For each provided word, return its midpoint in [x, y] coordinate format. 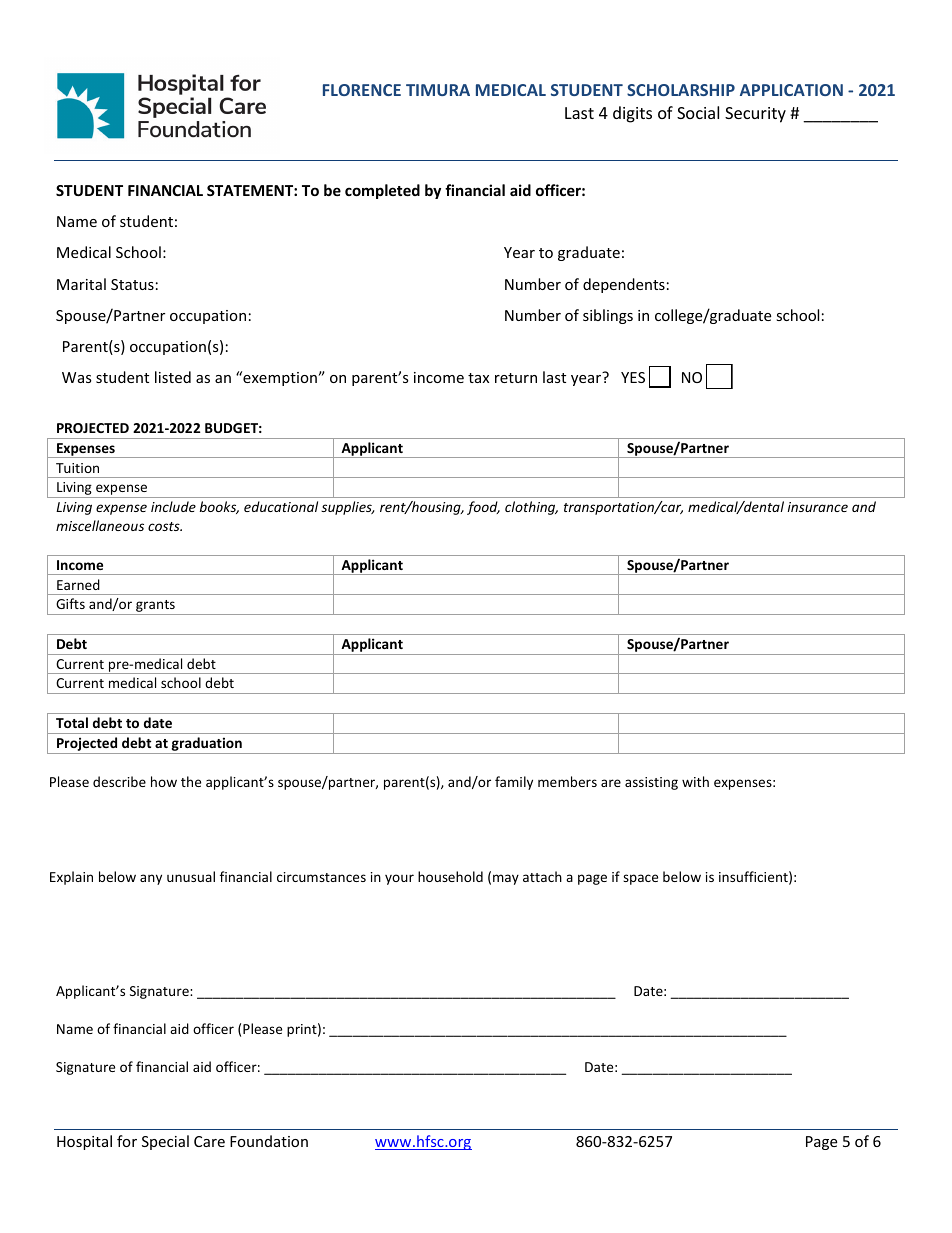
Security [755, 115]
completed [382, 191]
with [695, 781]
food [483, 508]
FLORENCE [362, 90]
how [164, 781]
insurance [818, 507]
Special [165, 1142]
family [514, 783]
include [173, 506]
